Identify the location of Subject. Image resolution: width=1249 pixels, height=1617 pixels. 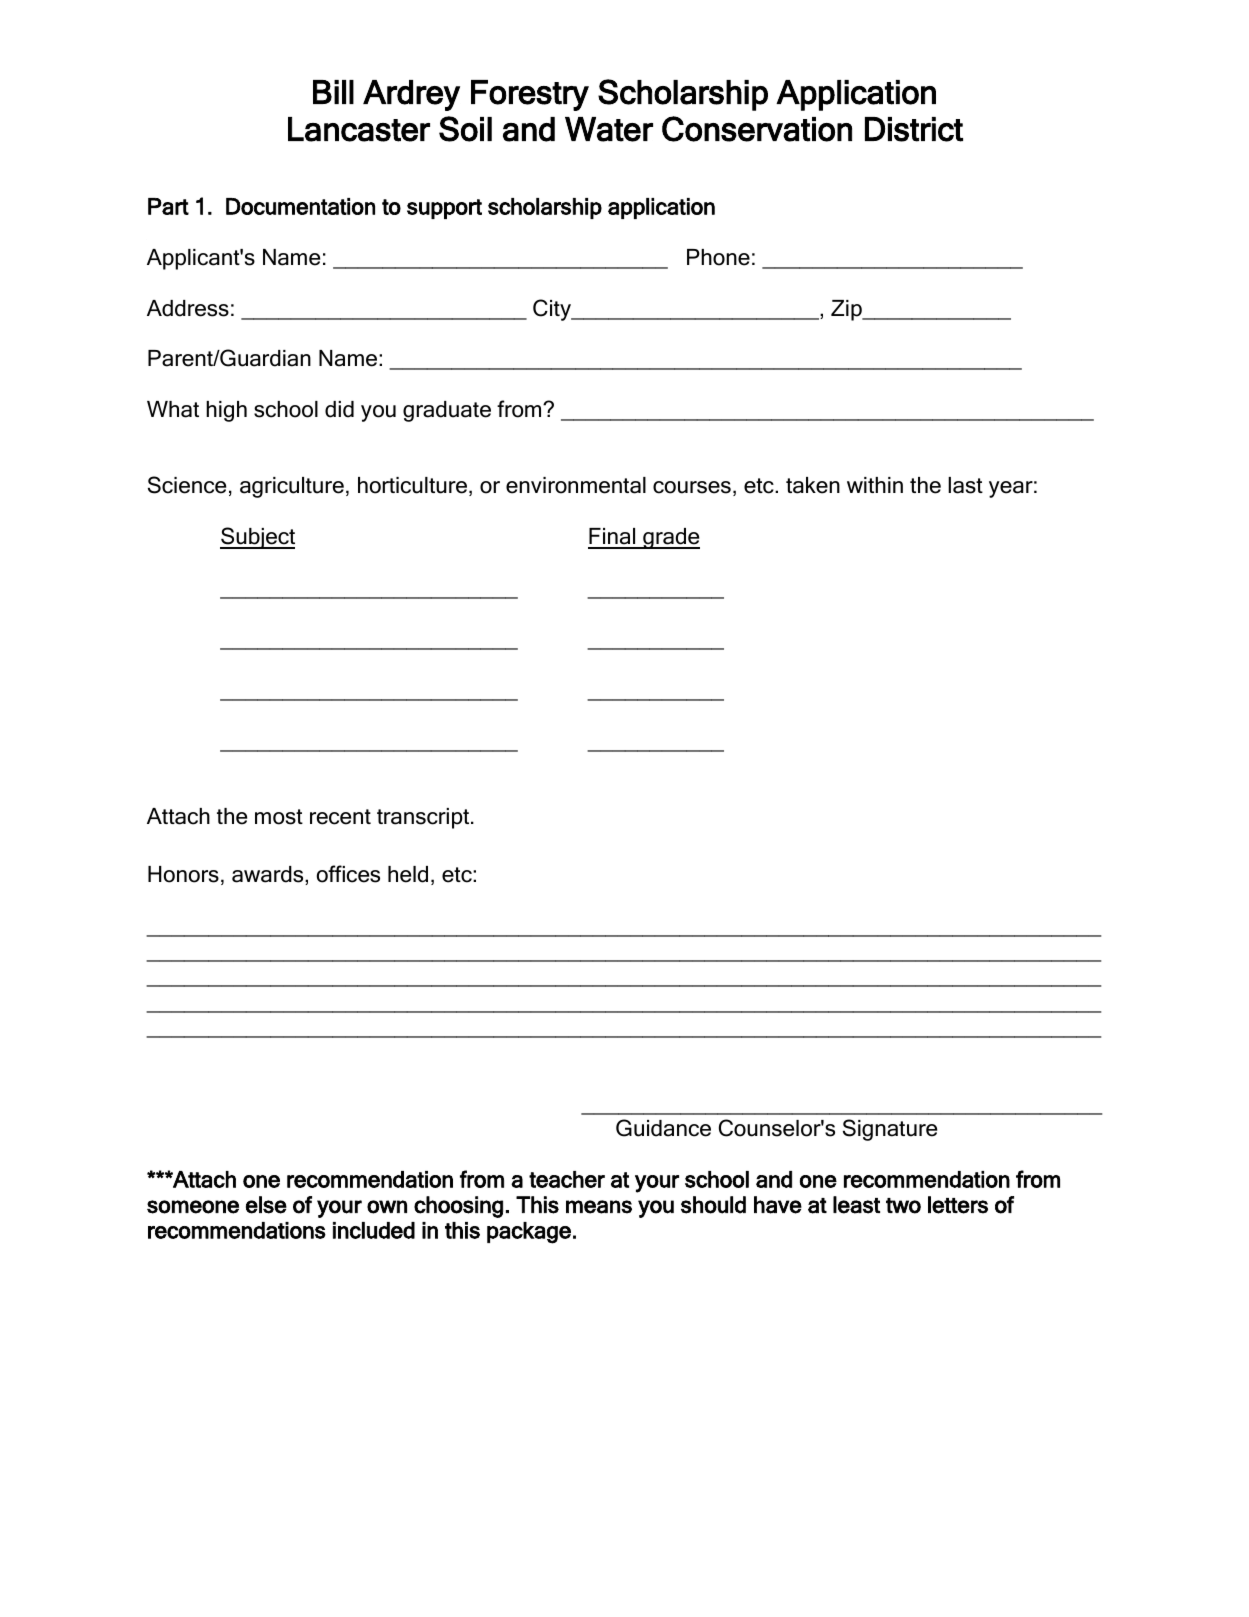
(257, 538).
